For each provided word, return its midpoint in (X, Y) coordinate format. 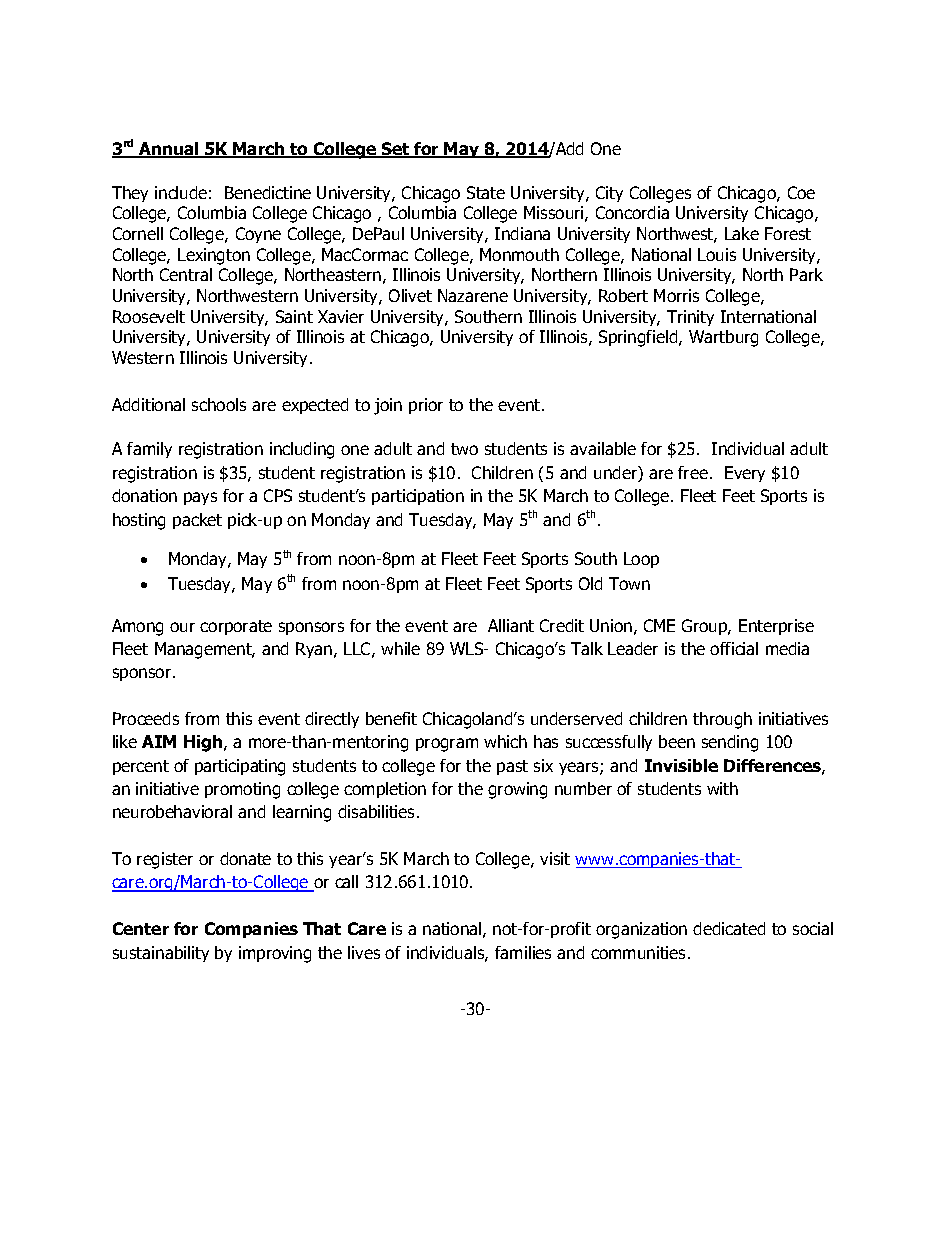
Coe (801, 192)
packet (197, 521)
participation (418, 497)
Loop (641, 560)
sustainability (161, 954)
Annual (169, 150)
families (523, 952)
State (486, 192)
